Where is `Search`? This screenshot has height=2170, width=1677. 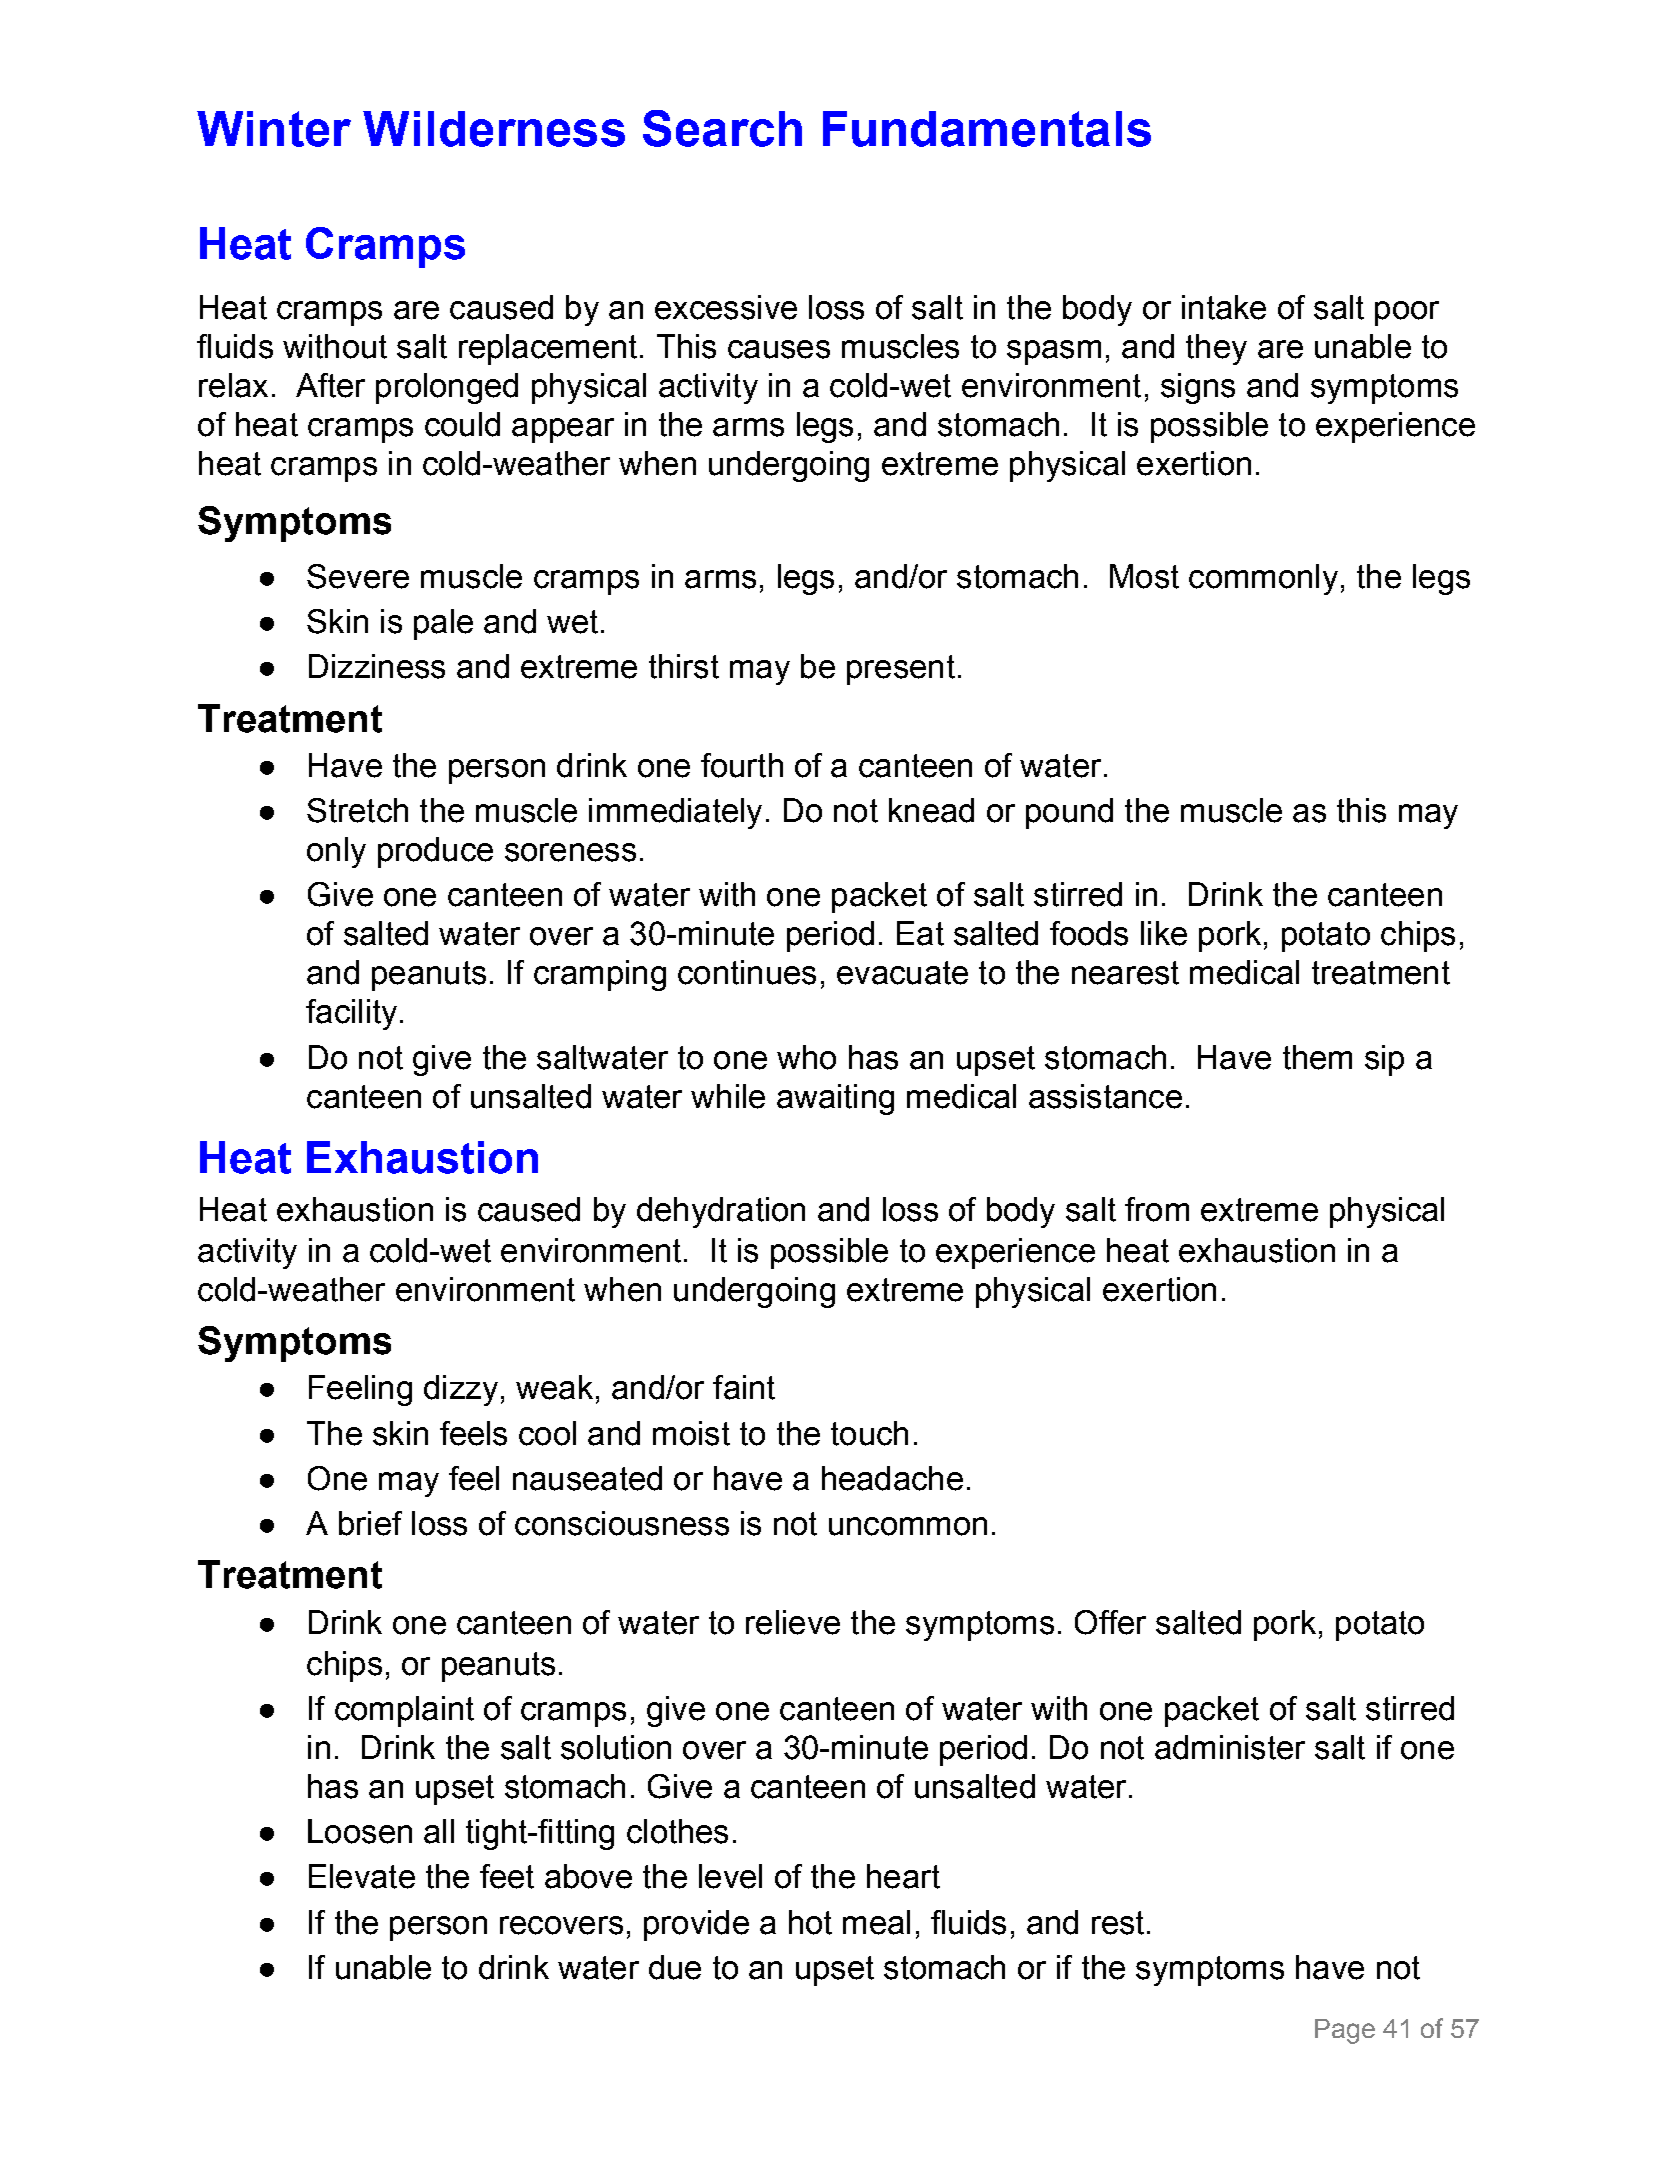 Search is located at coordinates (722, 128).
